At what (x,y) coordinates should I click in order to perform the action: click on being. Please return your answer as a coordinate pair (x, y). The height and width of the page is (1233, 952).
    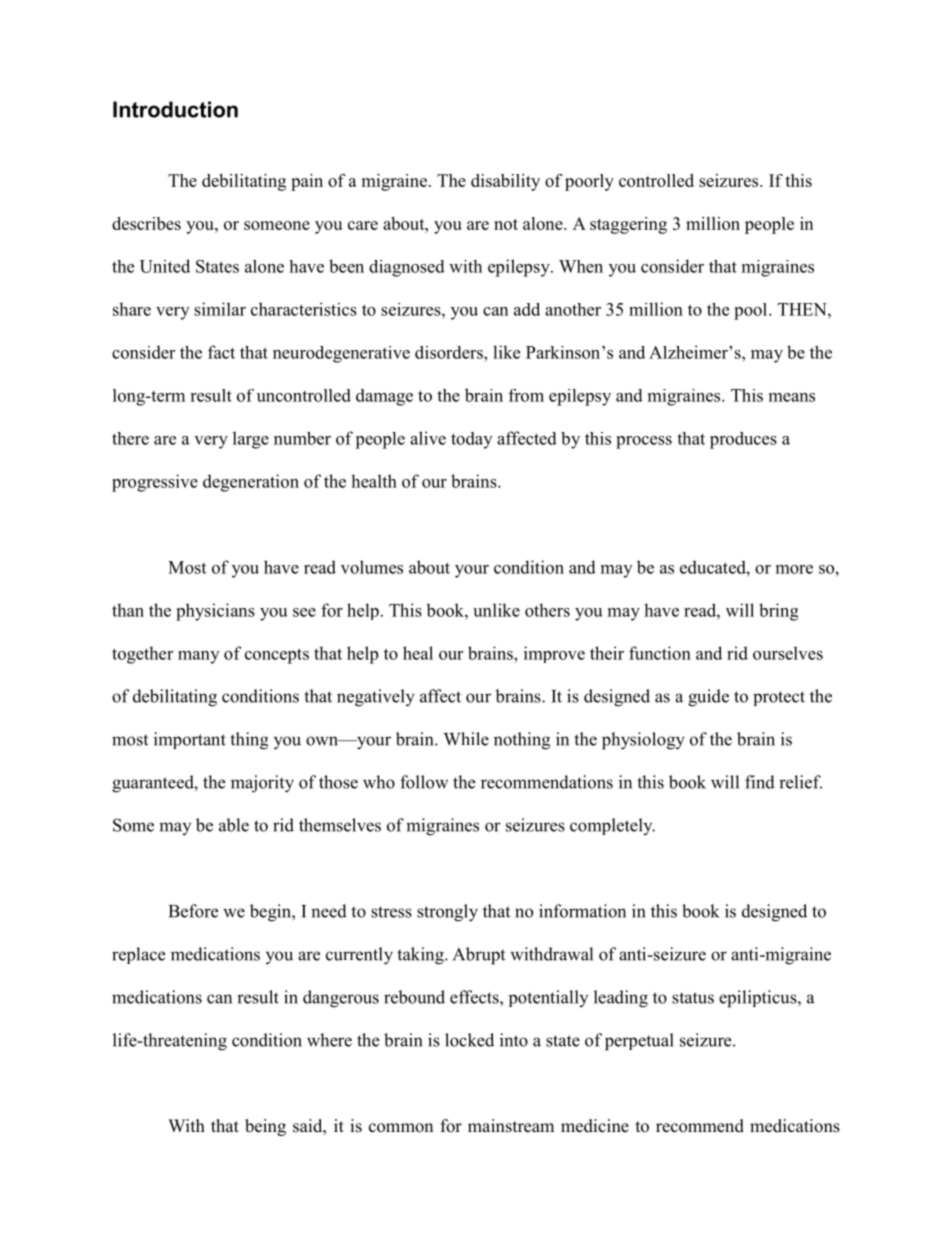
    Looking at the image, I should click on (265, 1127).
